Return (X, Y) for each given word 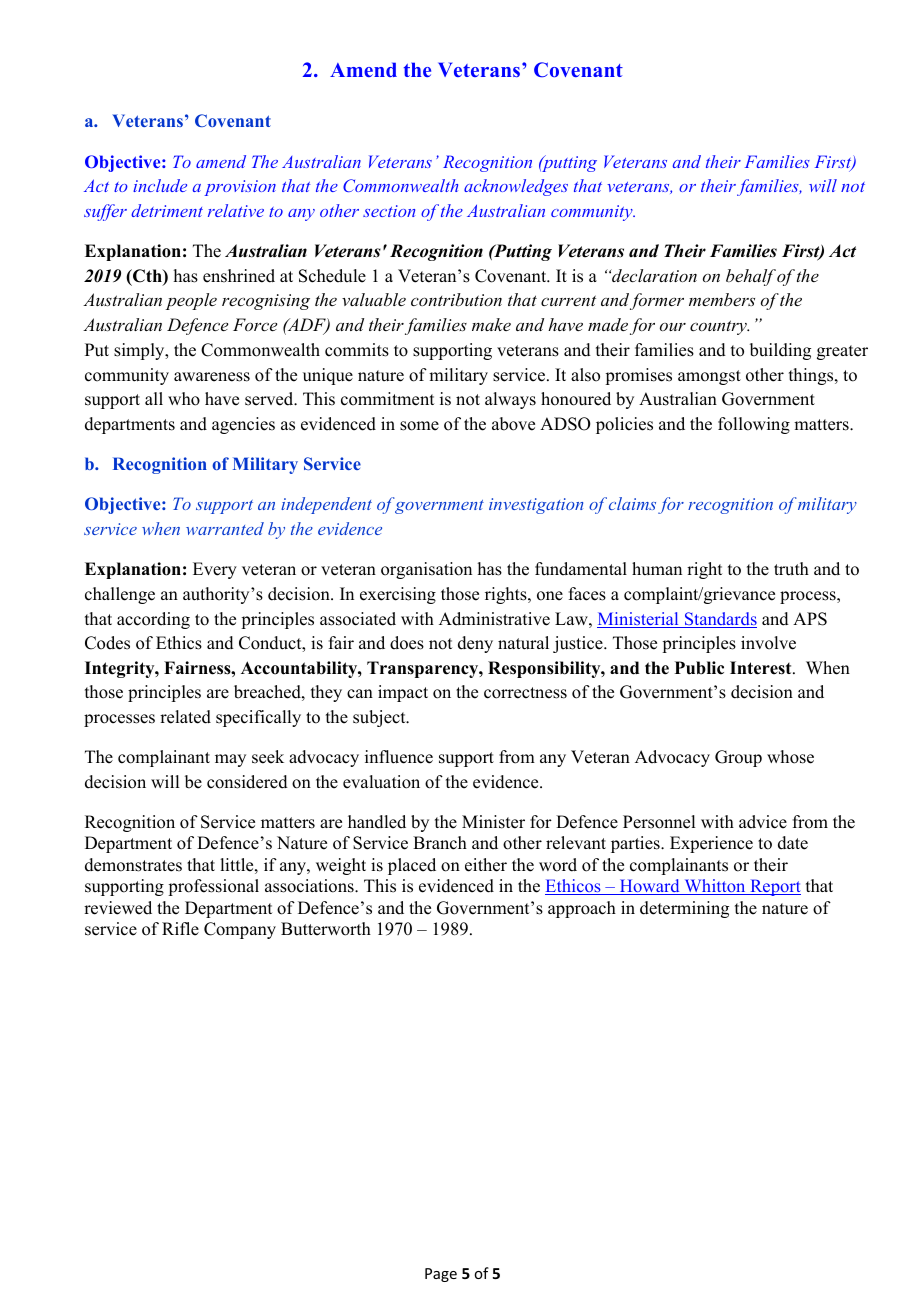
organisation (426, 570)
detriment (167, 210)
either (486, 865)
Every (215, 570)
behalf (751, 277)
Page (441, 1275)
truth (791, 569)
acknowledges (516, 187)
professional (213, 887)
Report (774, 887)
